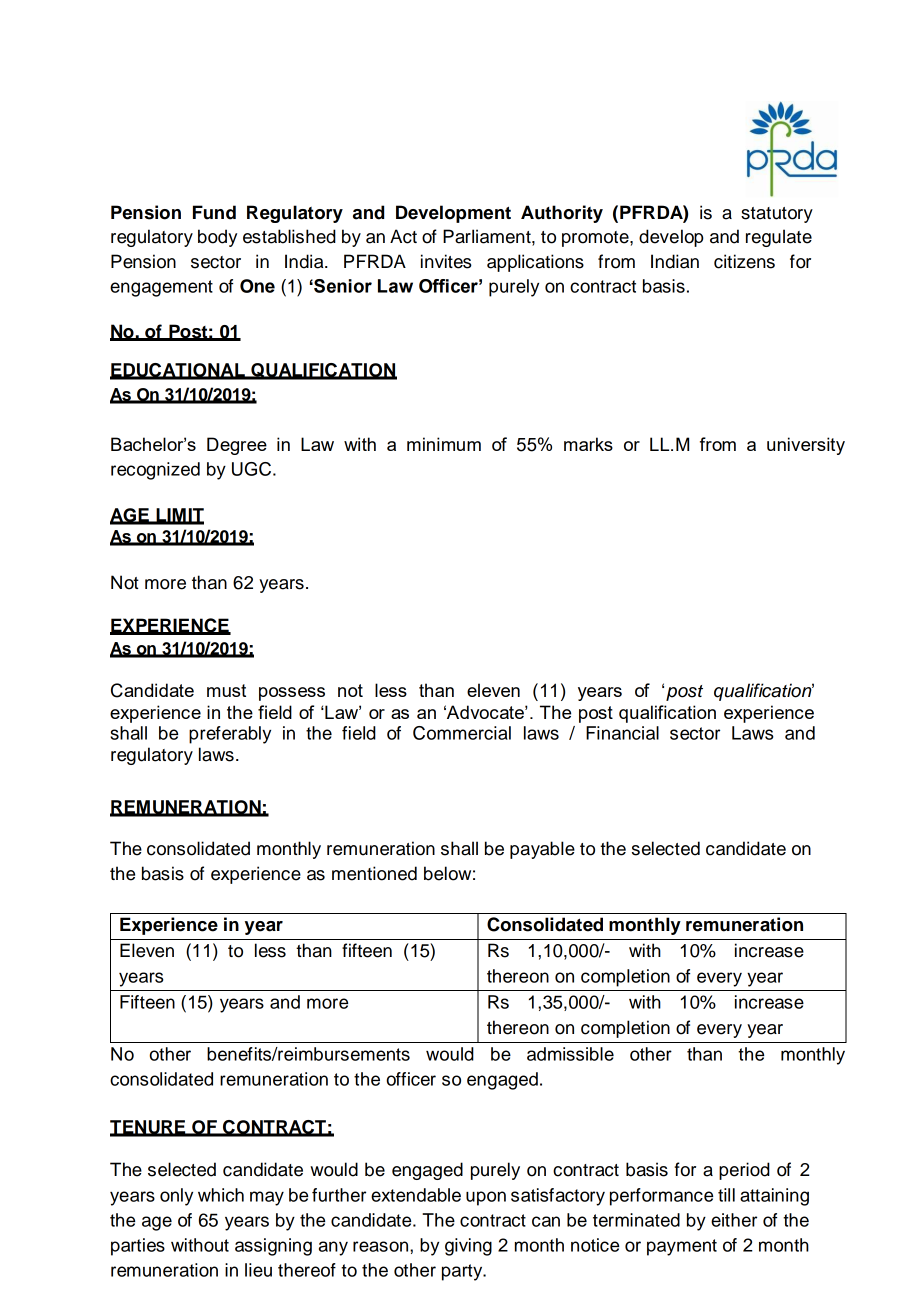 The width and height of the screenshot is (924, 1308). Describe the element at coordinates (744, 261) in the screenshot. I see `citizens` at that location.
